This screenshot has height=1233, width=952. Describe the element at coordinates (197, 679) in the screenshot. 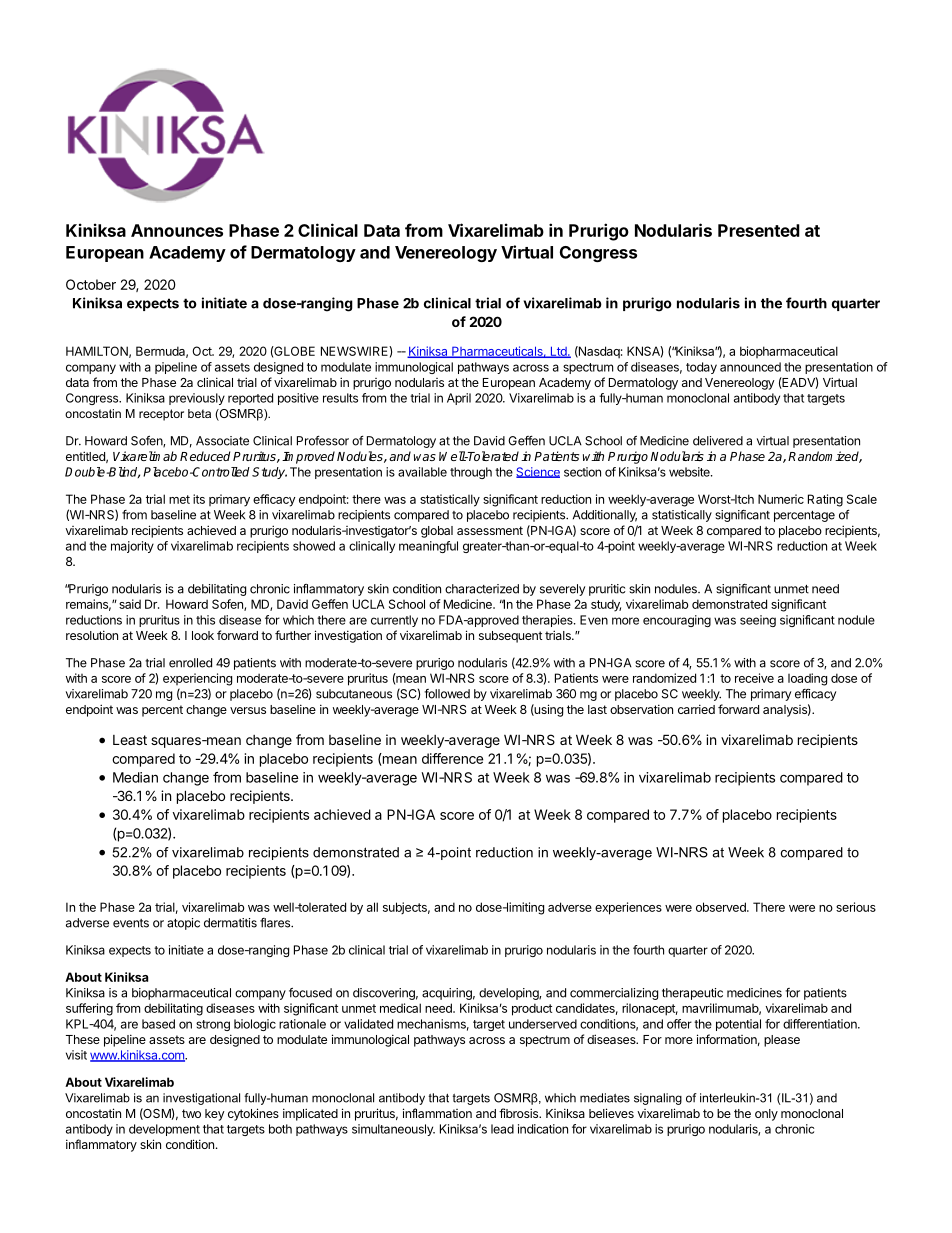

I see `experiencing` at that location.
